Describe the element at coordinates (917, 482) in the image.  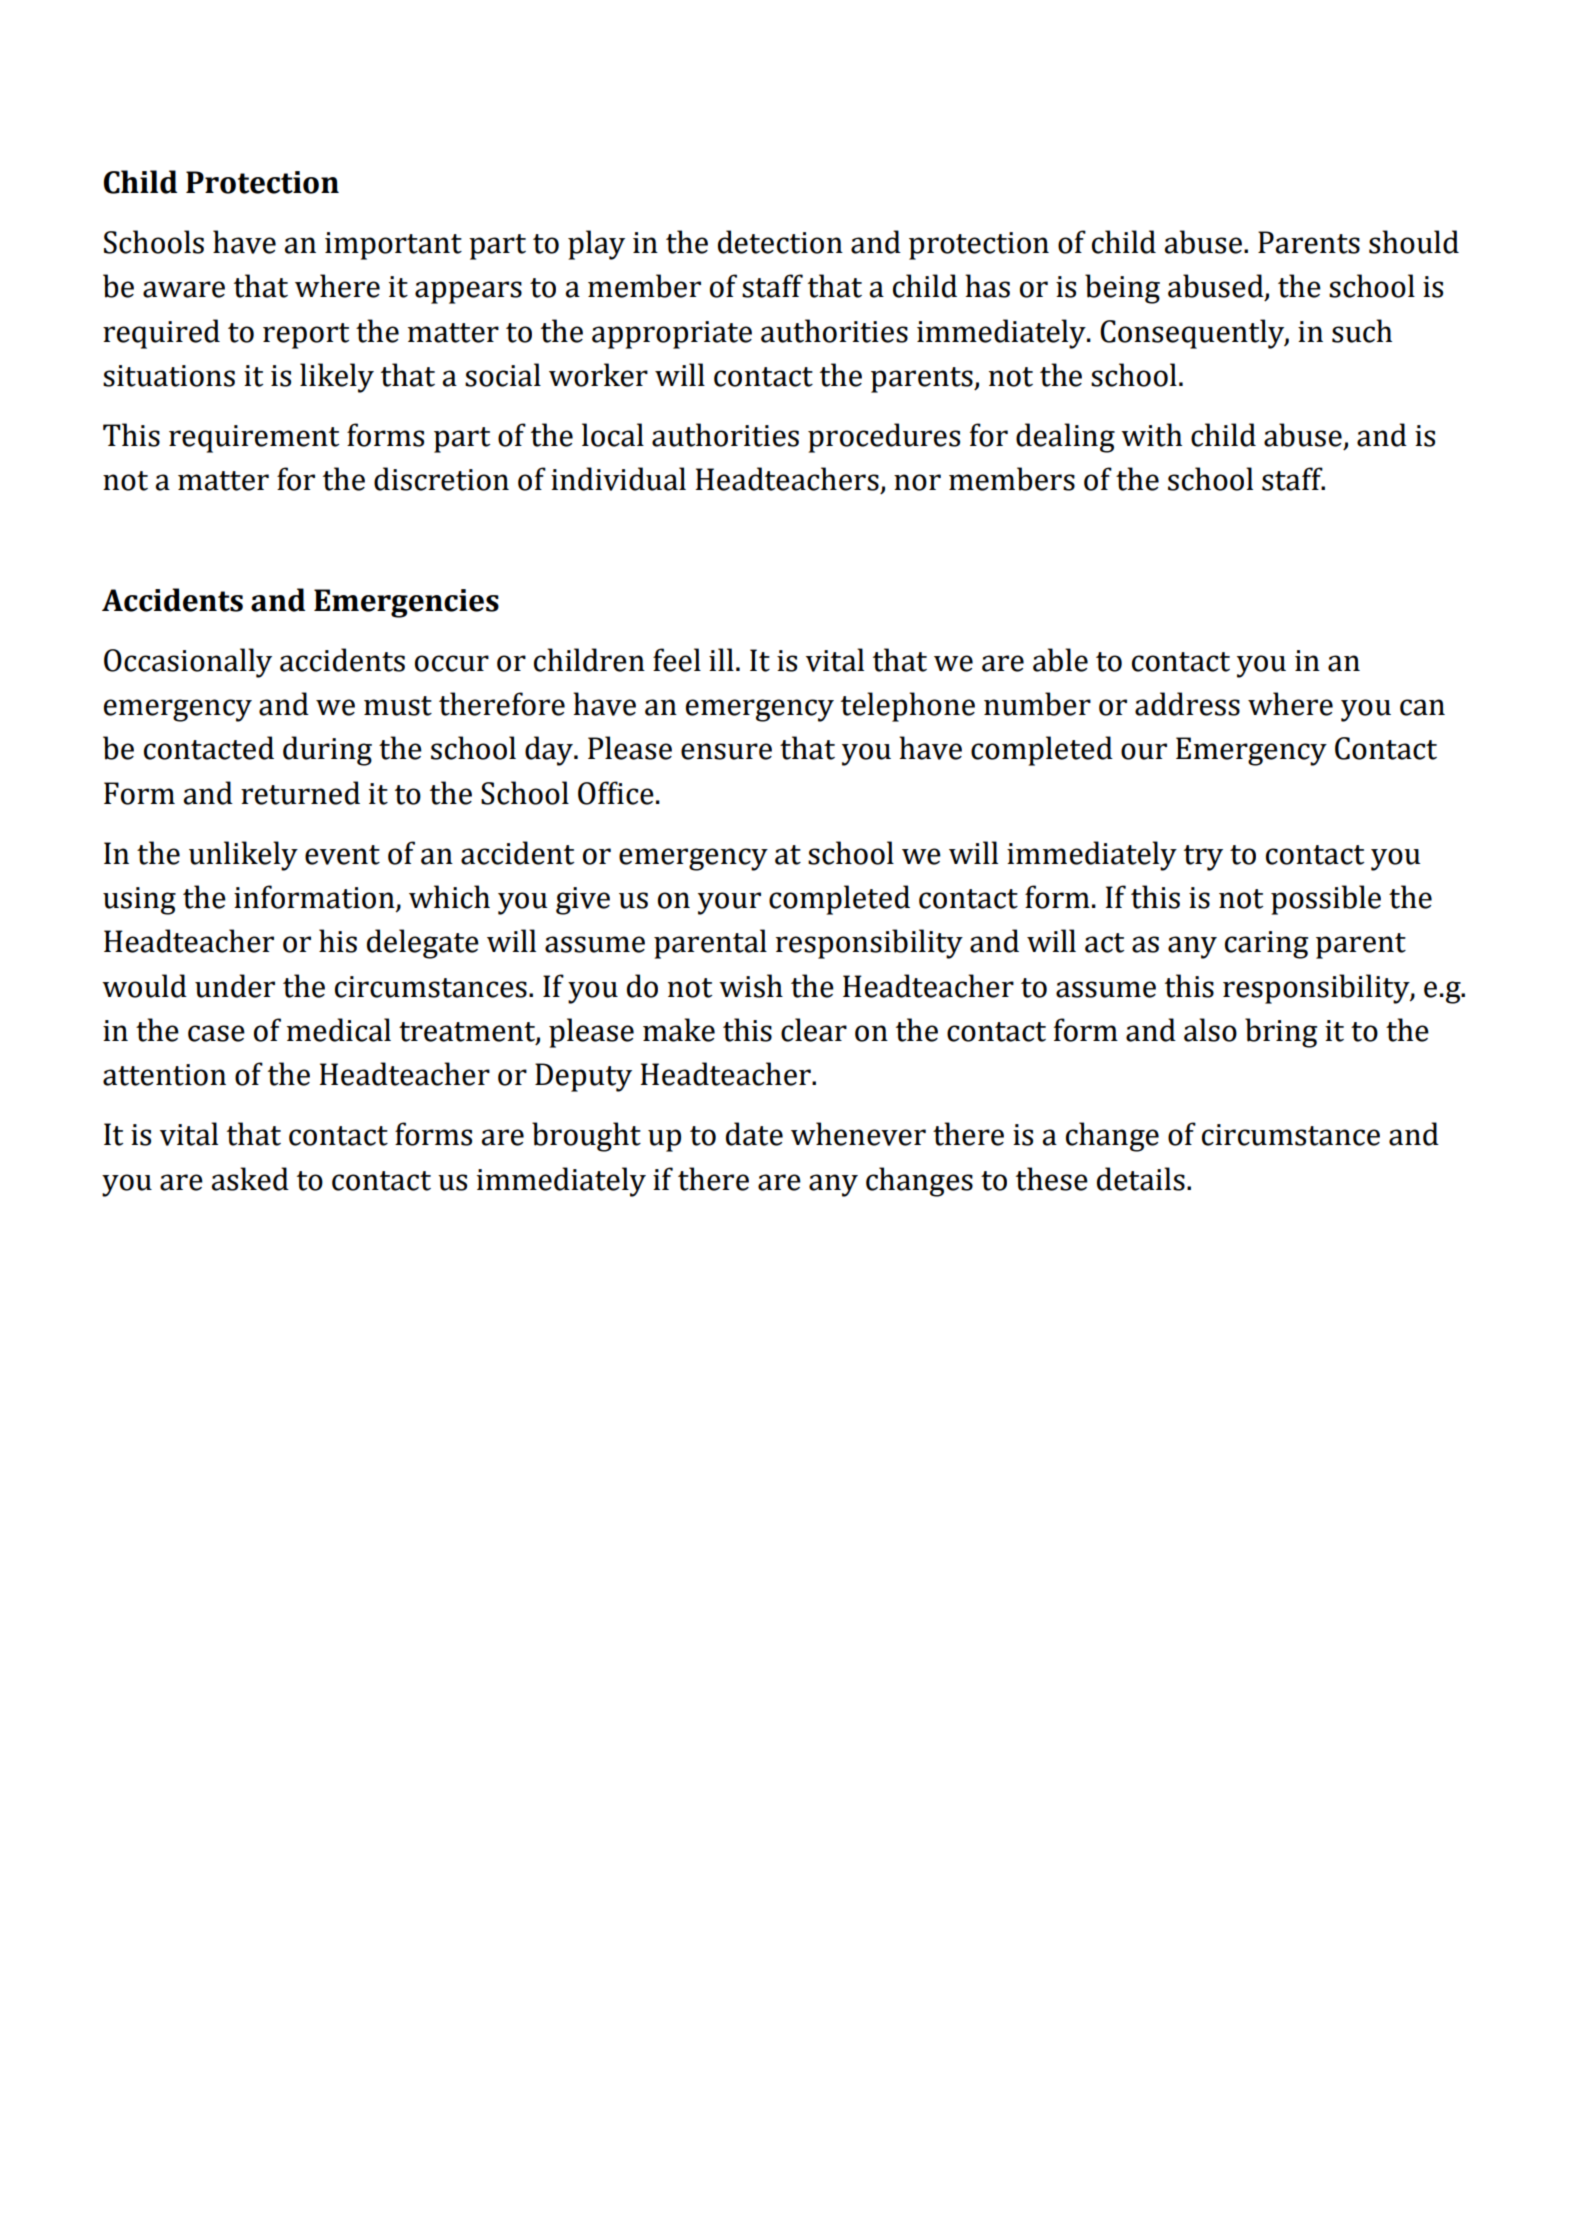
I see `nor` at that location.
